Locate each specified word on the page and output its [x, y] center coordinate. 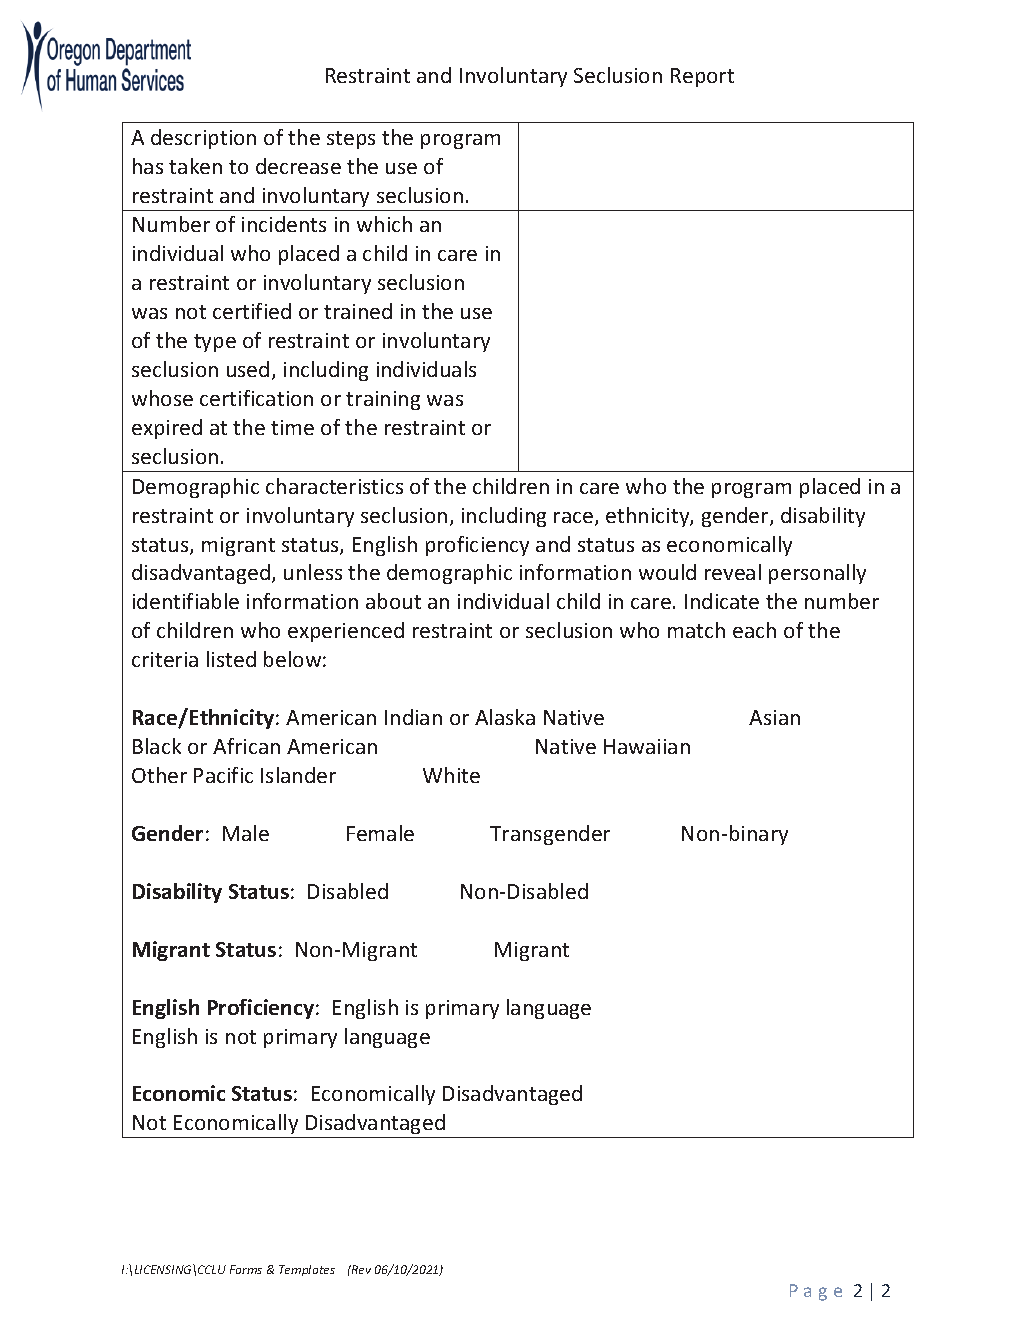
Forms [246, 1269]
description [203, 139]
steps [351, 140]
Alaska [505, 717]
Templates [307, 1270]
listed [231, 659]
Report [702, 77]
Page [816, 1292]
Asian [774, 717]
